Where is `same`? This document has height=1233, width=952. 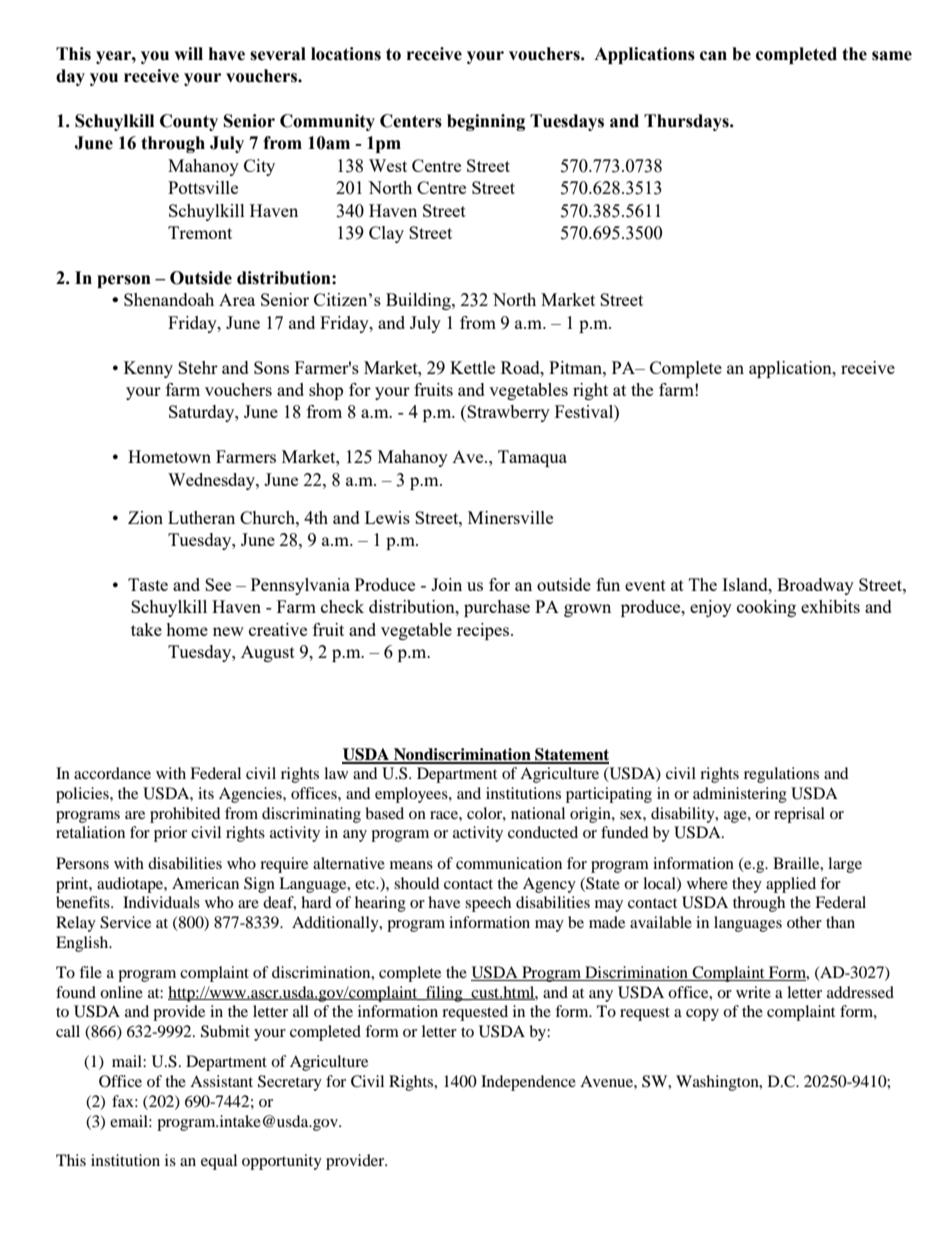
same is located at coordinates (892, 56).
